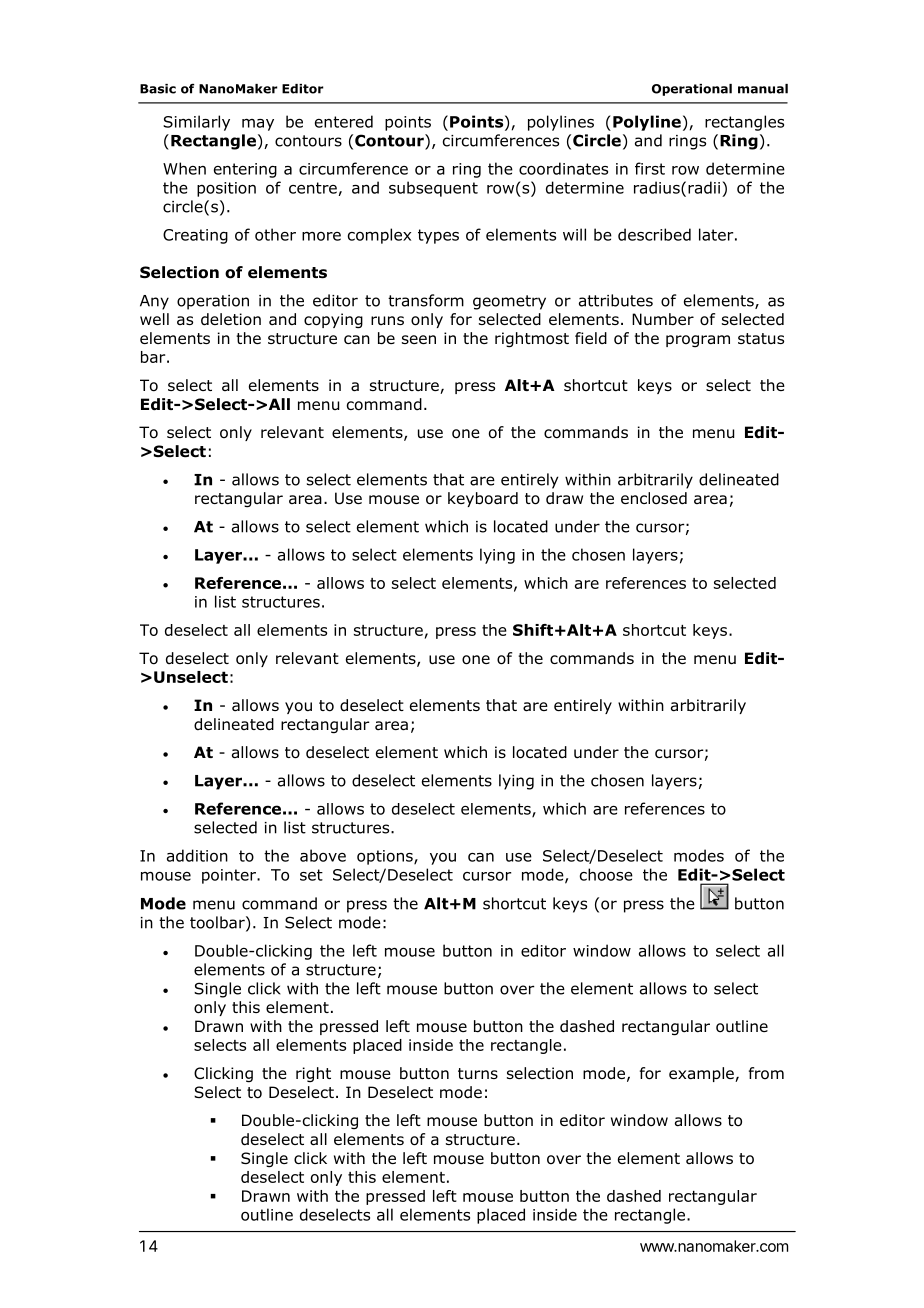 The width and height of the image is (924, 1308). I want to click on enclosed, so click(654, 498).
